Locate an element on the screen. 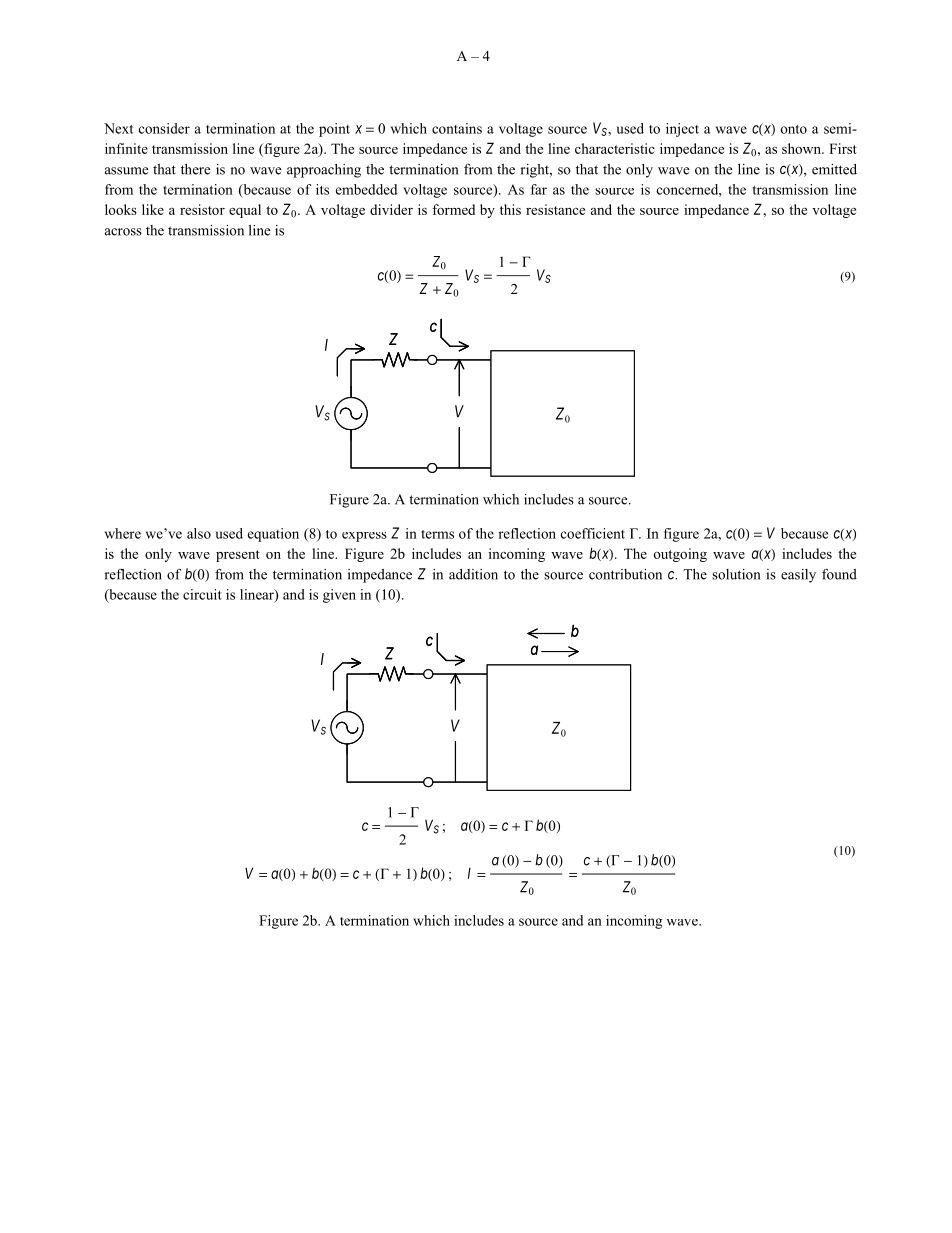 This screenshot has height=1233, width=952. shown is located at coordinates (803, 148).
